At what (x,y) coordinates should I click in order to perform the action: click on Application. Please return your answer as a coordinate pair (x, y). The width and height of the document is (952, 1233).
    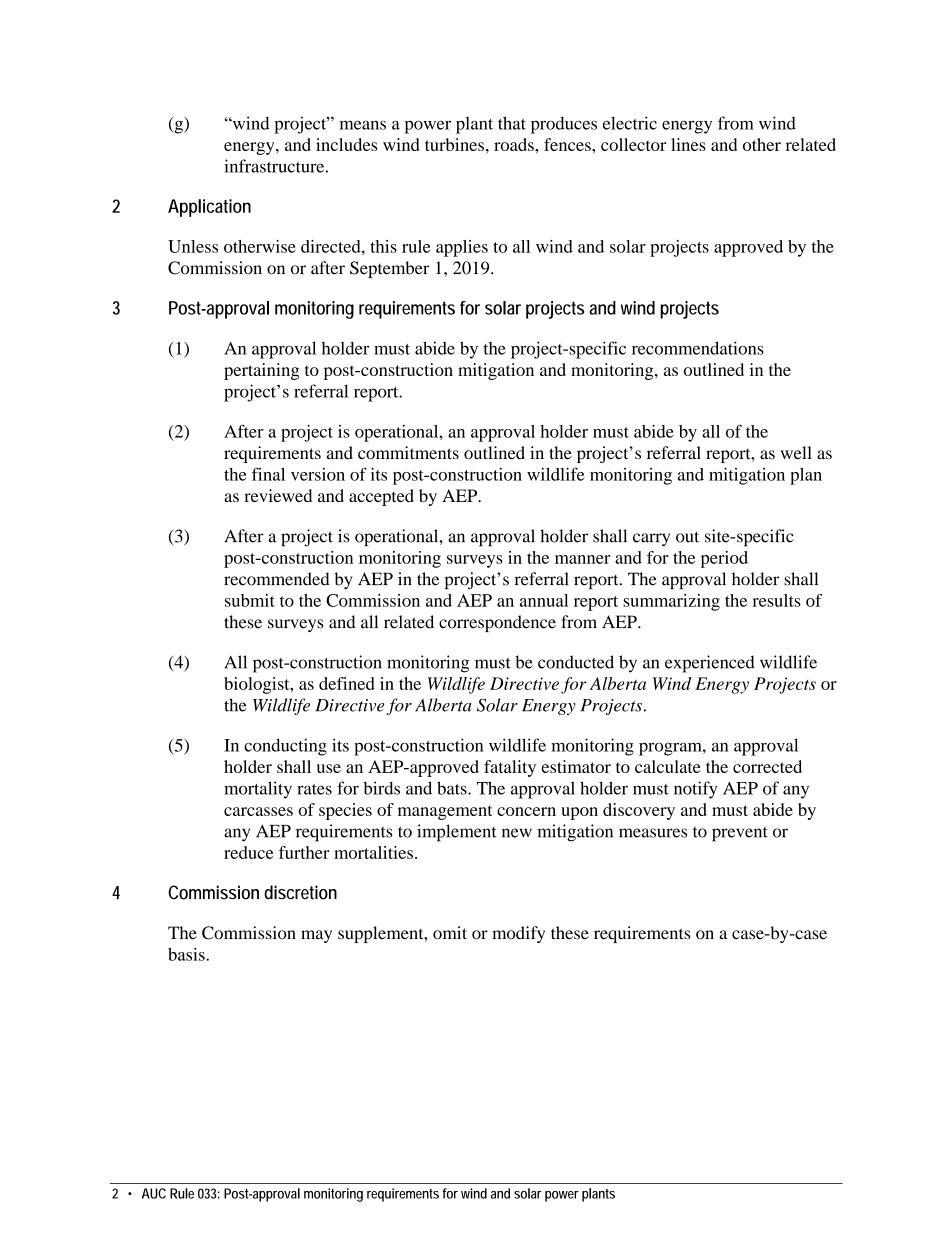
    Looking at the image, I should click on (209, 208).
